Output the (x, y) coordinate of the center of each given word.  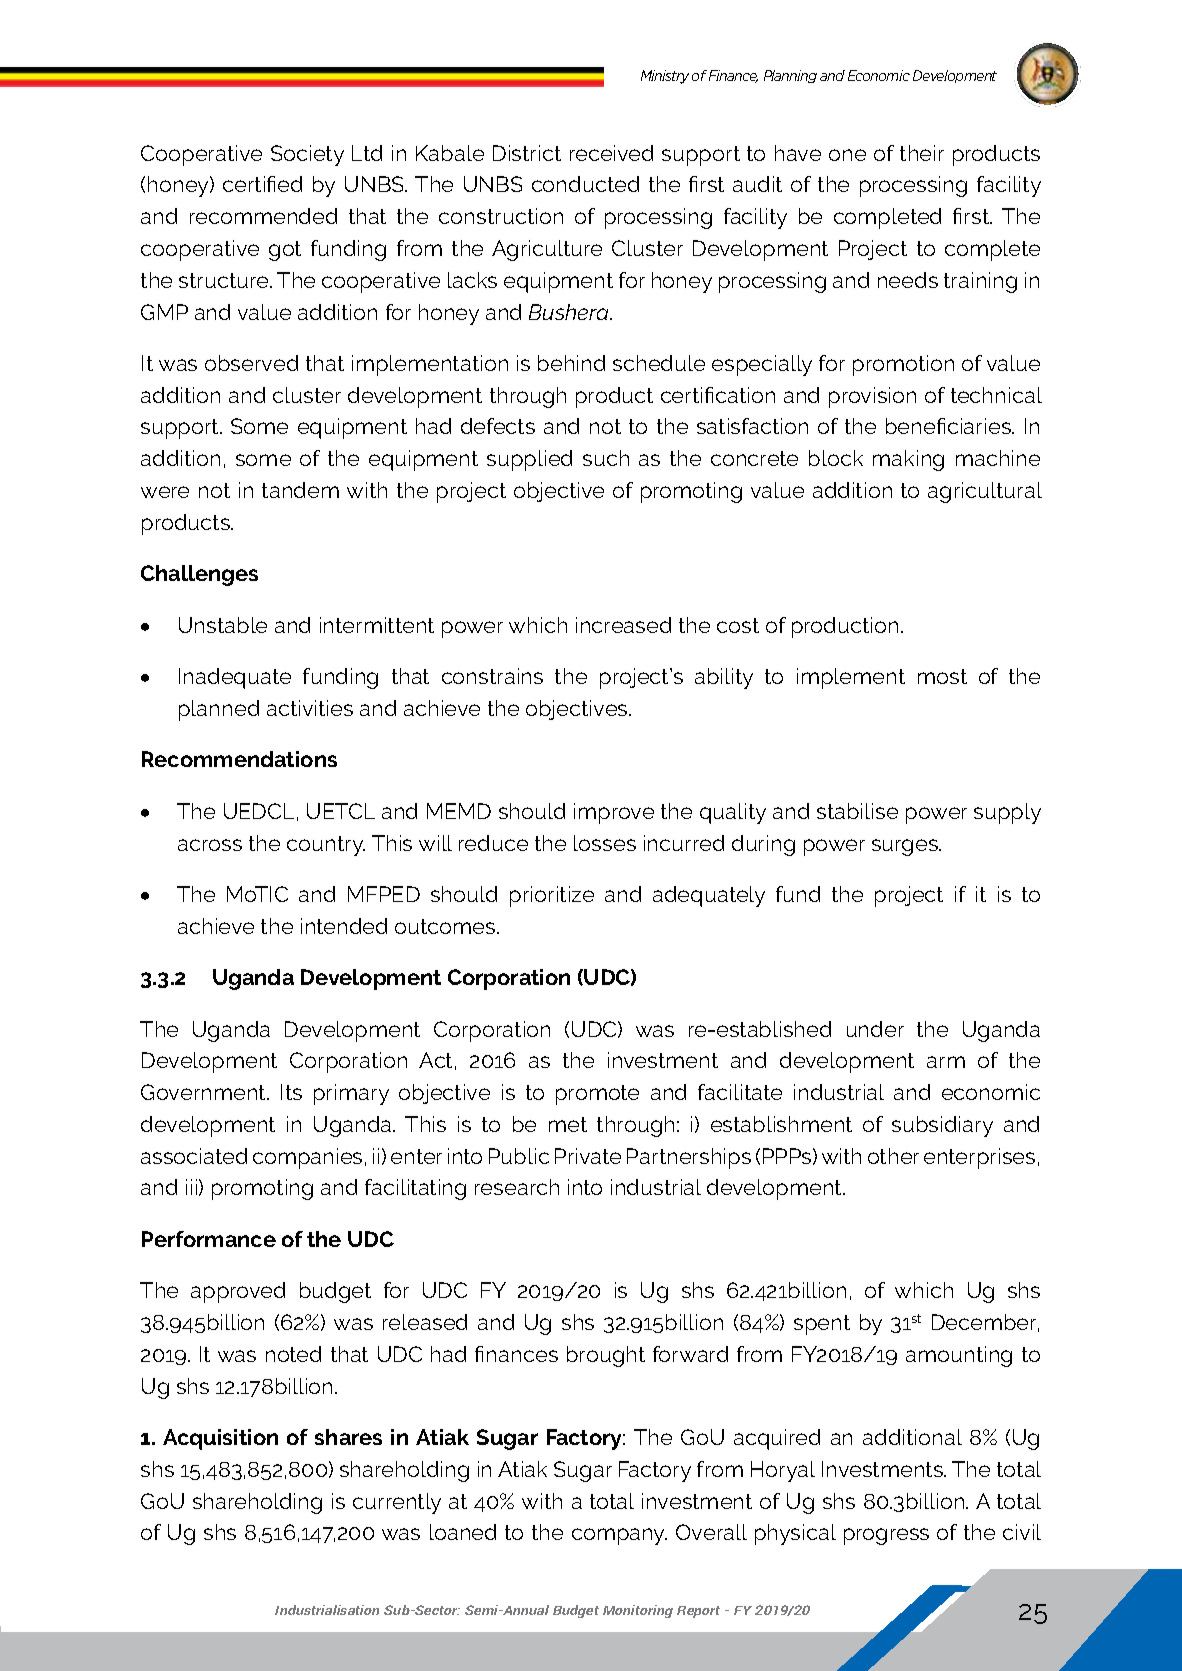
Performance (209, 1239)
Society (307, 155)
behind (571, 363)
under (875, 1029)
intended (344, 926)
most (942, 676)
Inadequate (235, 678)
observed (251, 363)
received (611, 153)
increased (623, 625)
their (922, 153)
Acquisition (220, 1439)
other (893, 1156)
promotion (903, 365)
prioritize (552, 896)
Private (588, 1156)
